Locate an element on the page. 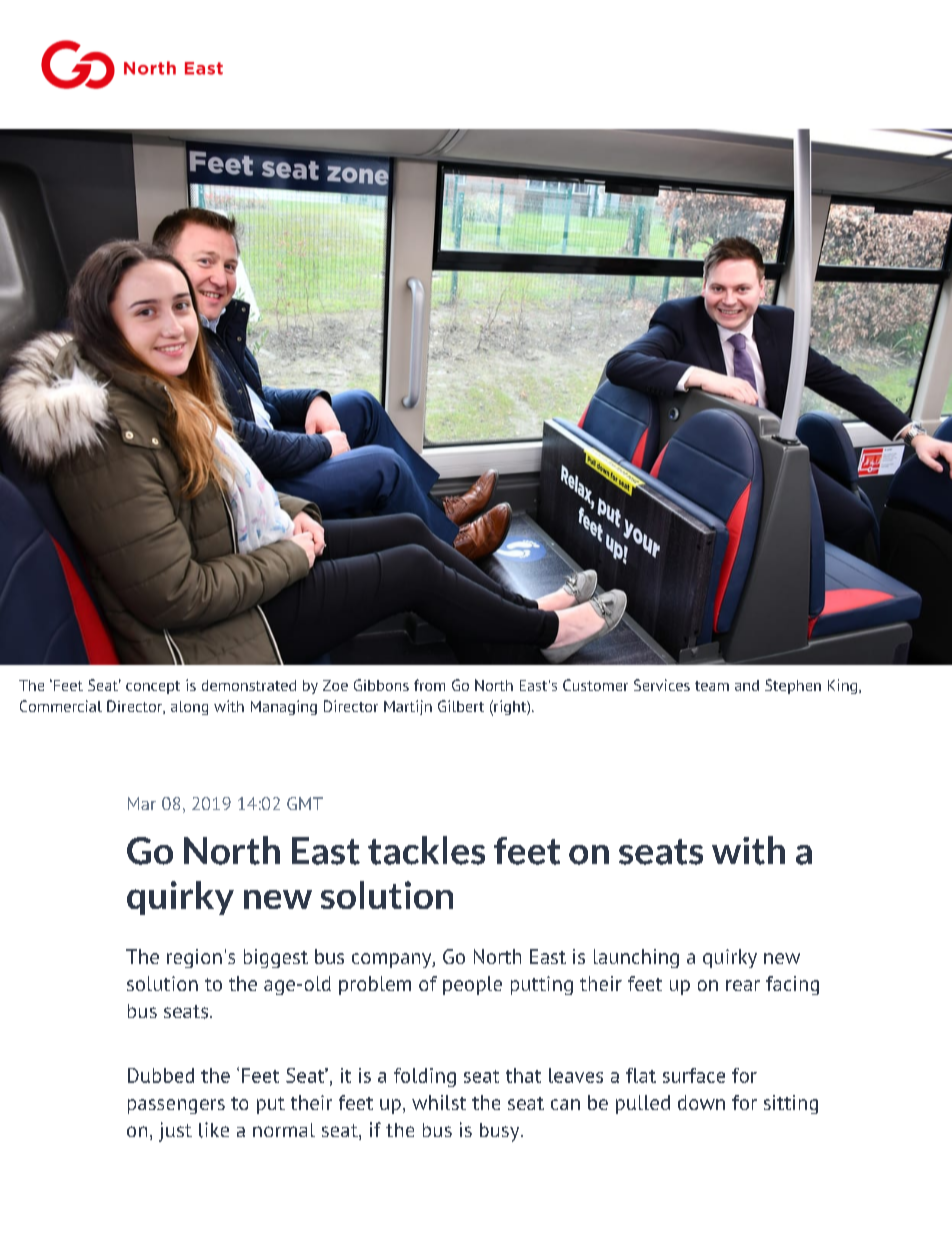 The image size is (952, 1233). passengers is located at coordinates (176, 1106).
